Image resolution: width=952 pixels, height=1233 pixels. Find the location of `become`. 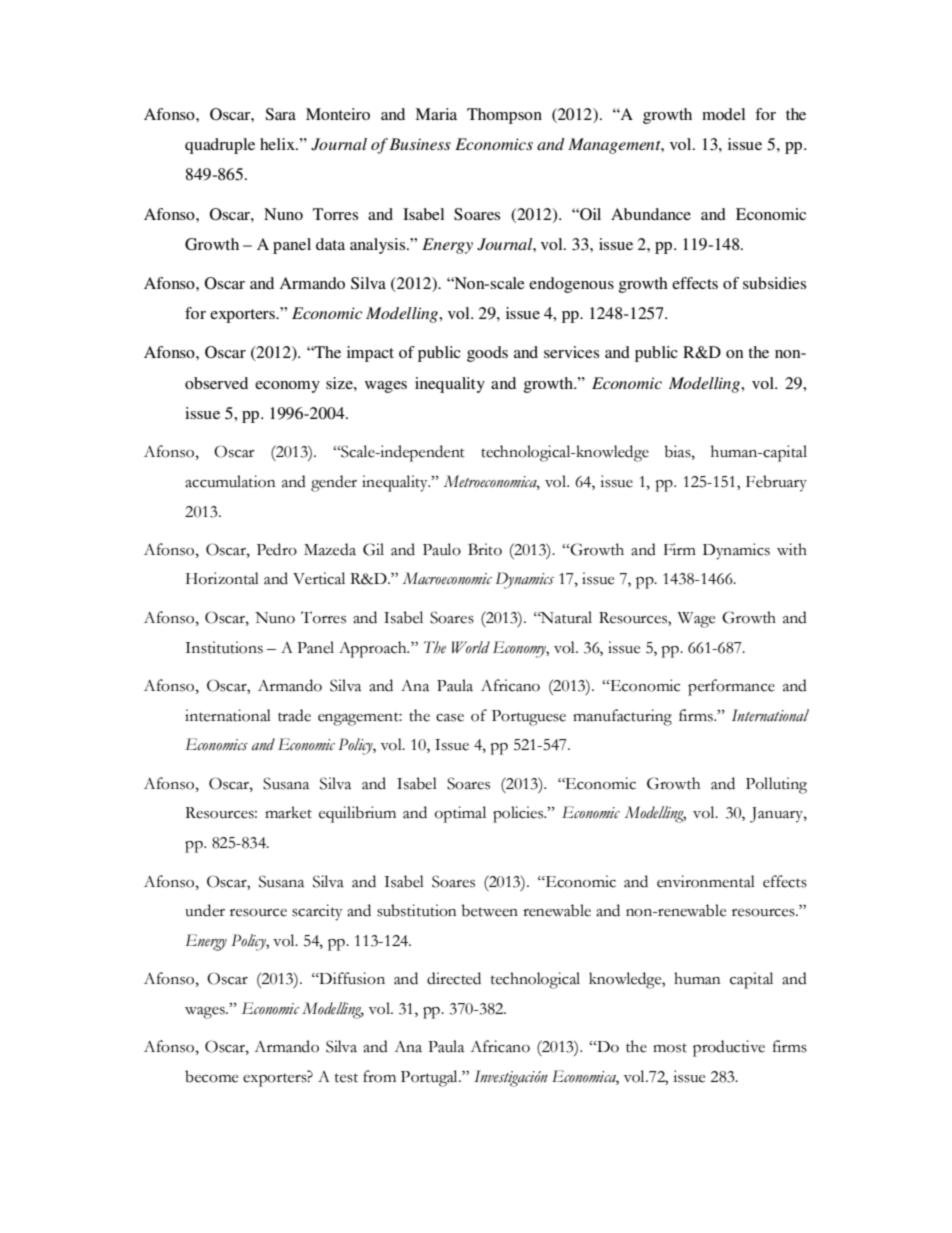

become is located at coordinates (211, 1076).
